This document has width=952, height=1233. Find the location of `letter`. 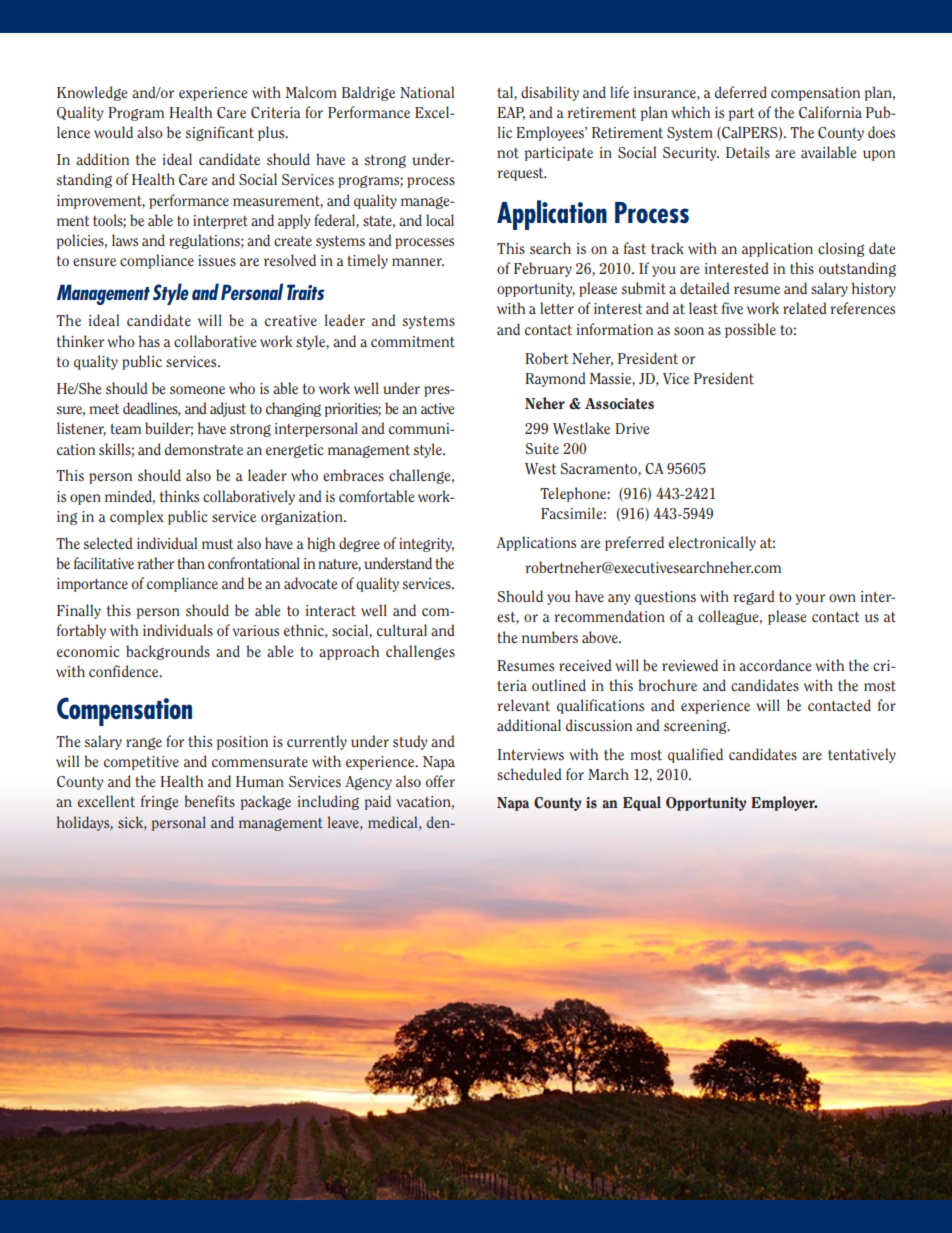

letter is located at coordinates (557, 308).
